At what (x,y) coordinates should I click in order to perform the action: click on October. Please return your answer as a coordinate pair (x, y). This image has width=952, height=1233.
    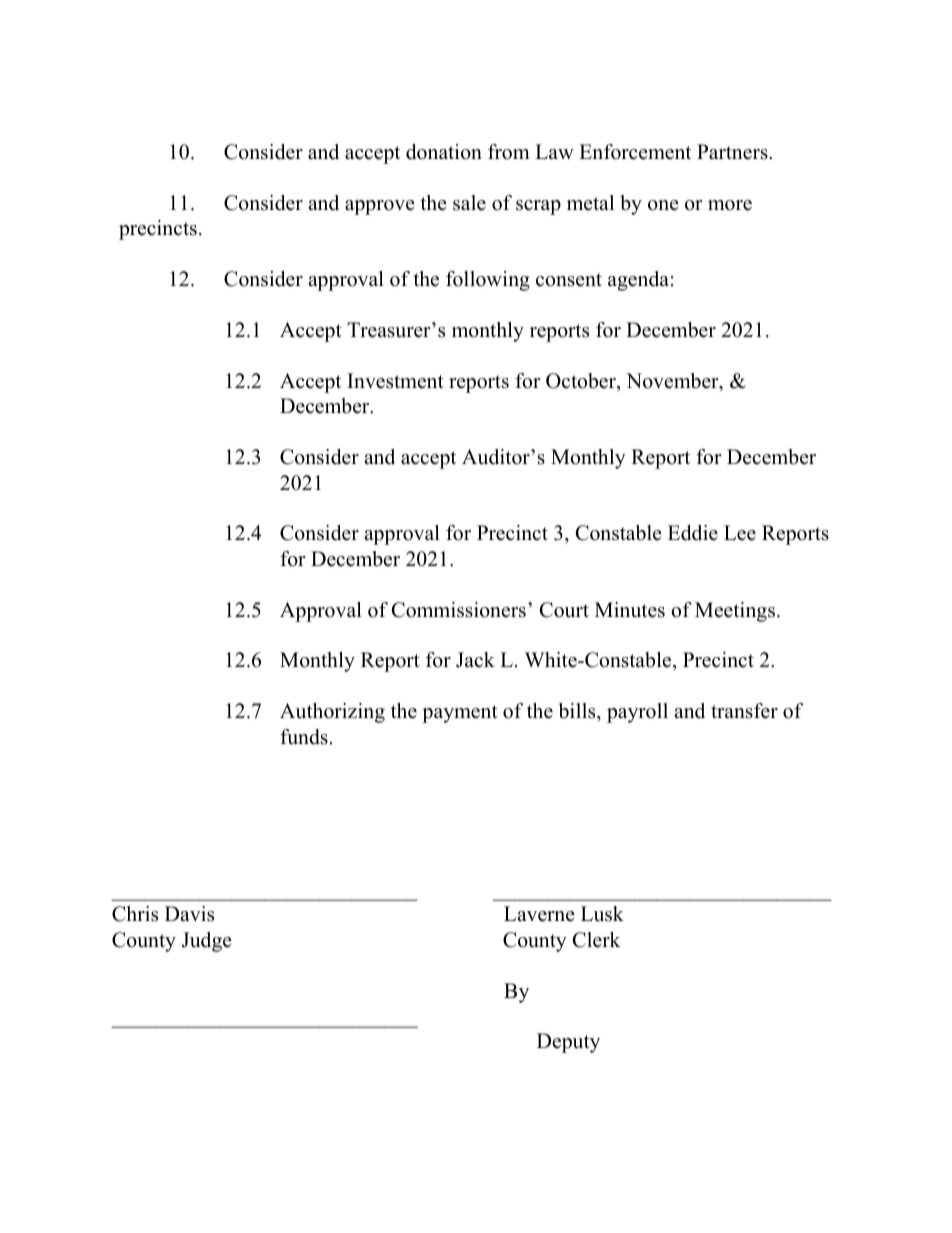
    Looking at the image, I should click on (582, 381).
